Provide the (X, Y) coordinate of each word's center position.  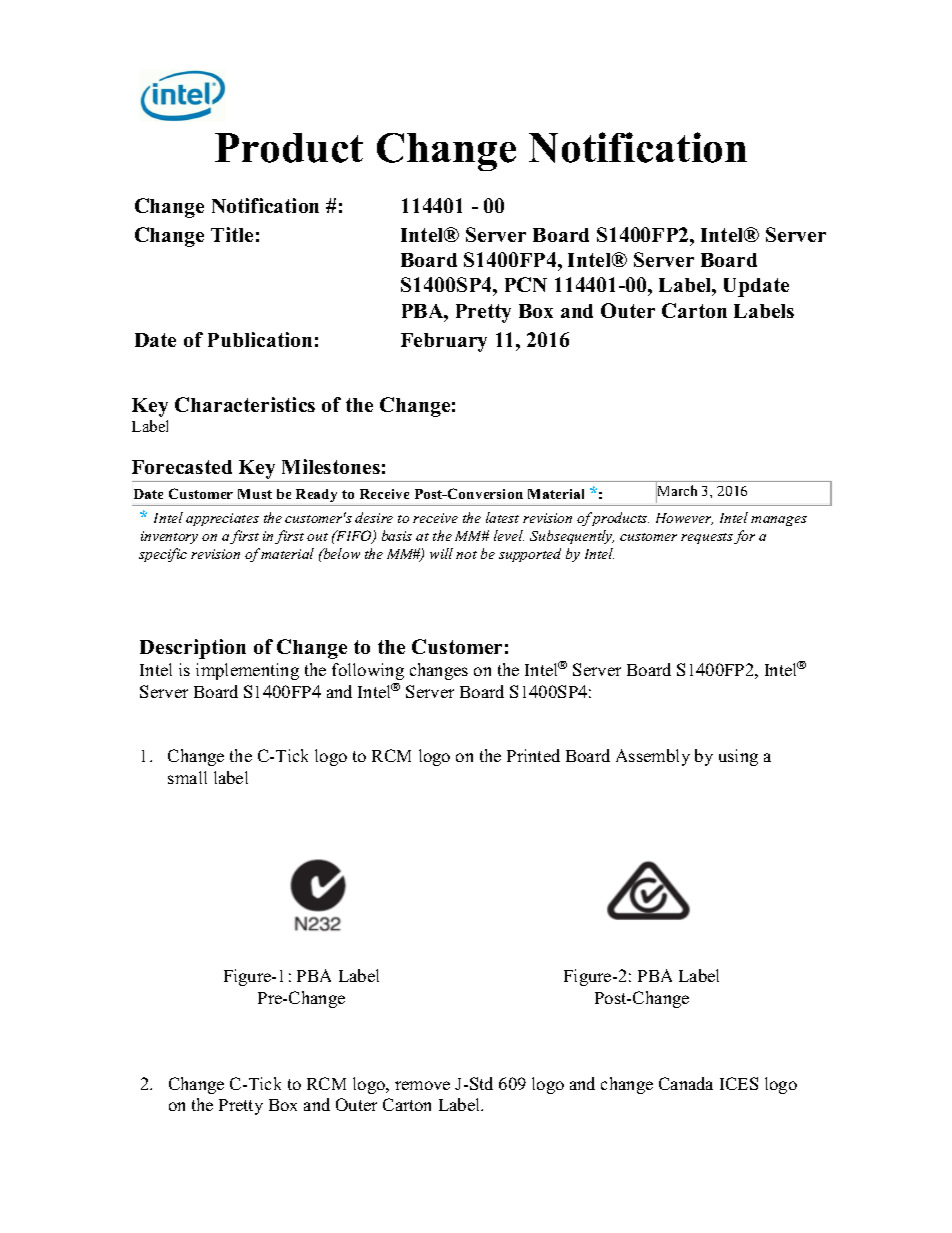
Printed (533, 755)
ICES (739, 1083)
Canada (686, 1083)
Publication (260, 339)
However (684, 519)
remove (422, 1085)
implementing (247, 671)
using (738, 757)
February (444, 342)
